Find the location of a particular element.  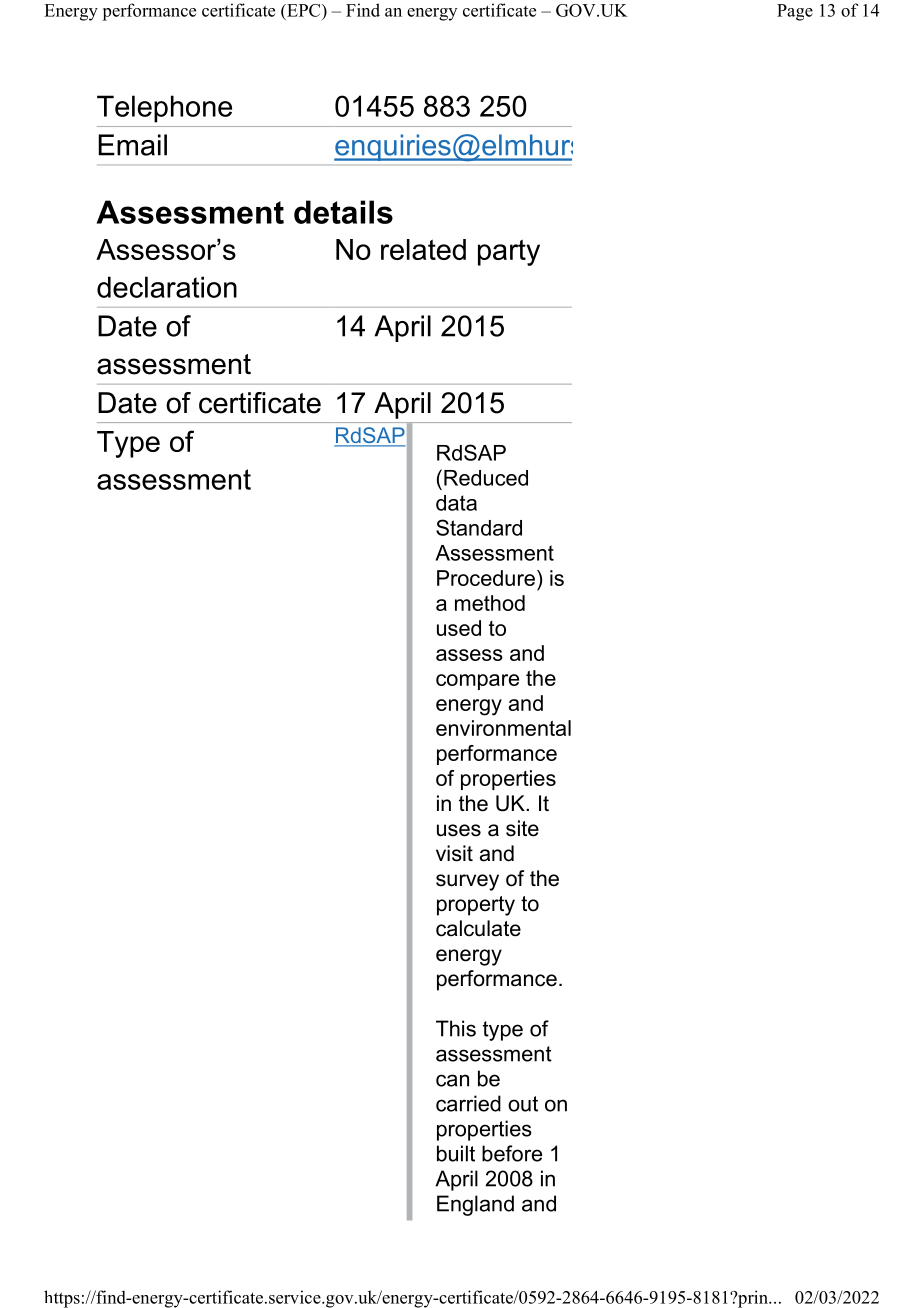

Telephone is located at coordinates (164, 109).
